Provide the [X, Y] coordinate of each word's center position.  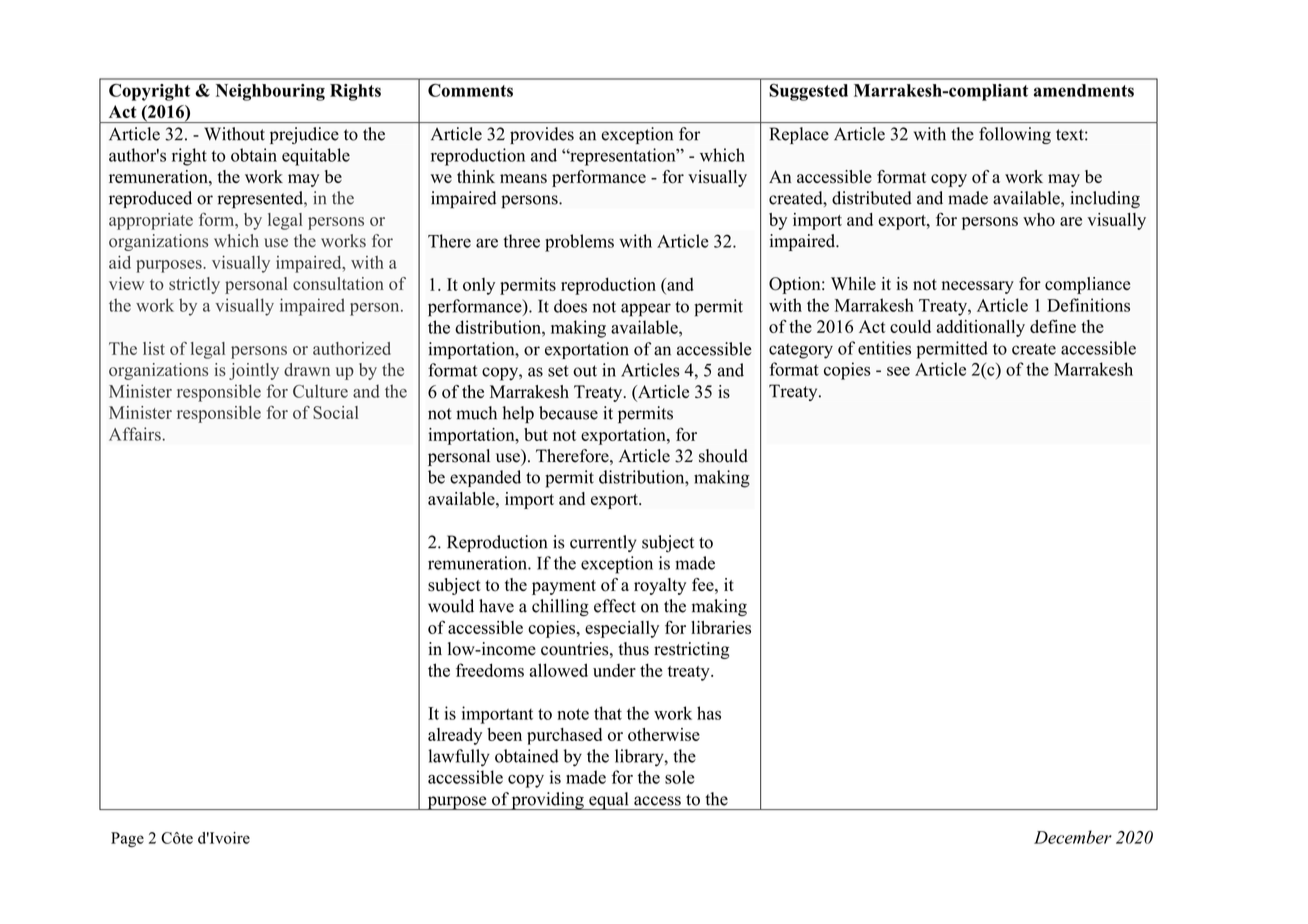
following [1015, 135]
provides [542, 135]
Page [127, 839]
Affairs [136, 434]
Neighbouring [270, 92]
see [898, 371]
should [723, 456]
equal [609, 801]
